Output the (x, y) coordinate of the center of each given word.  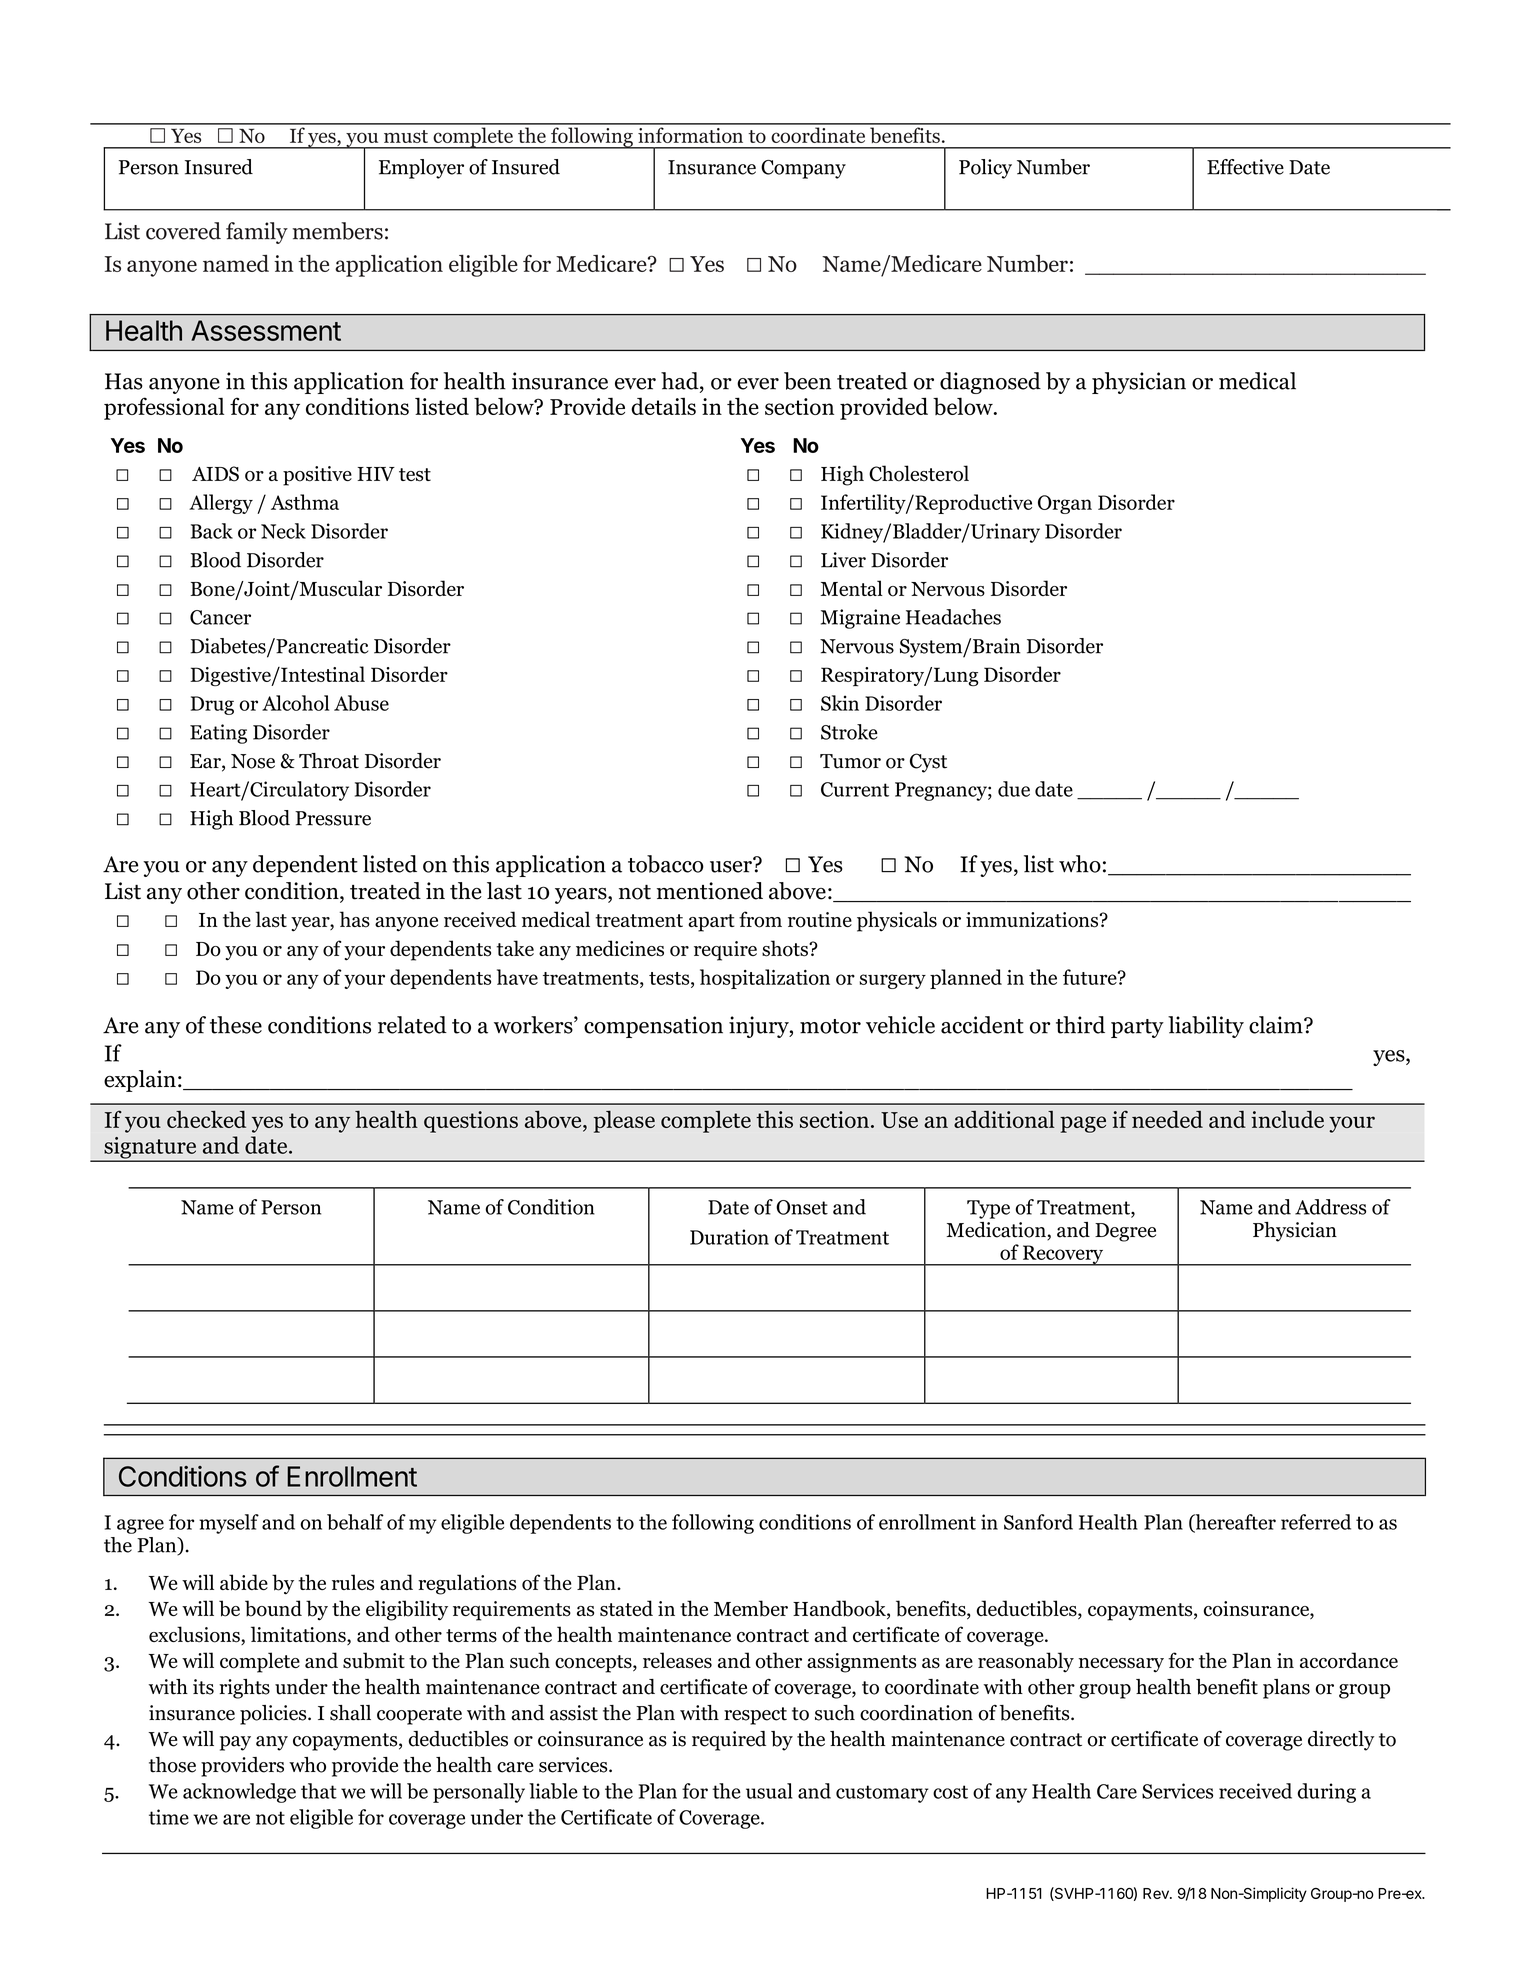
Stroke (849, 732)
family (257, 233)
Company (803, 169)
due (1014, 789)
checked (206, 1119)
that (319, 1791)
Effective (1245, 167)
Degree (1125, 1232)
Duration (729, 1237)
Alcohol (295, 703)
